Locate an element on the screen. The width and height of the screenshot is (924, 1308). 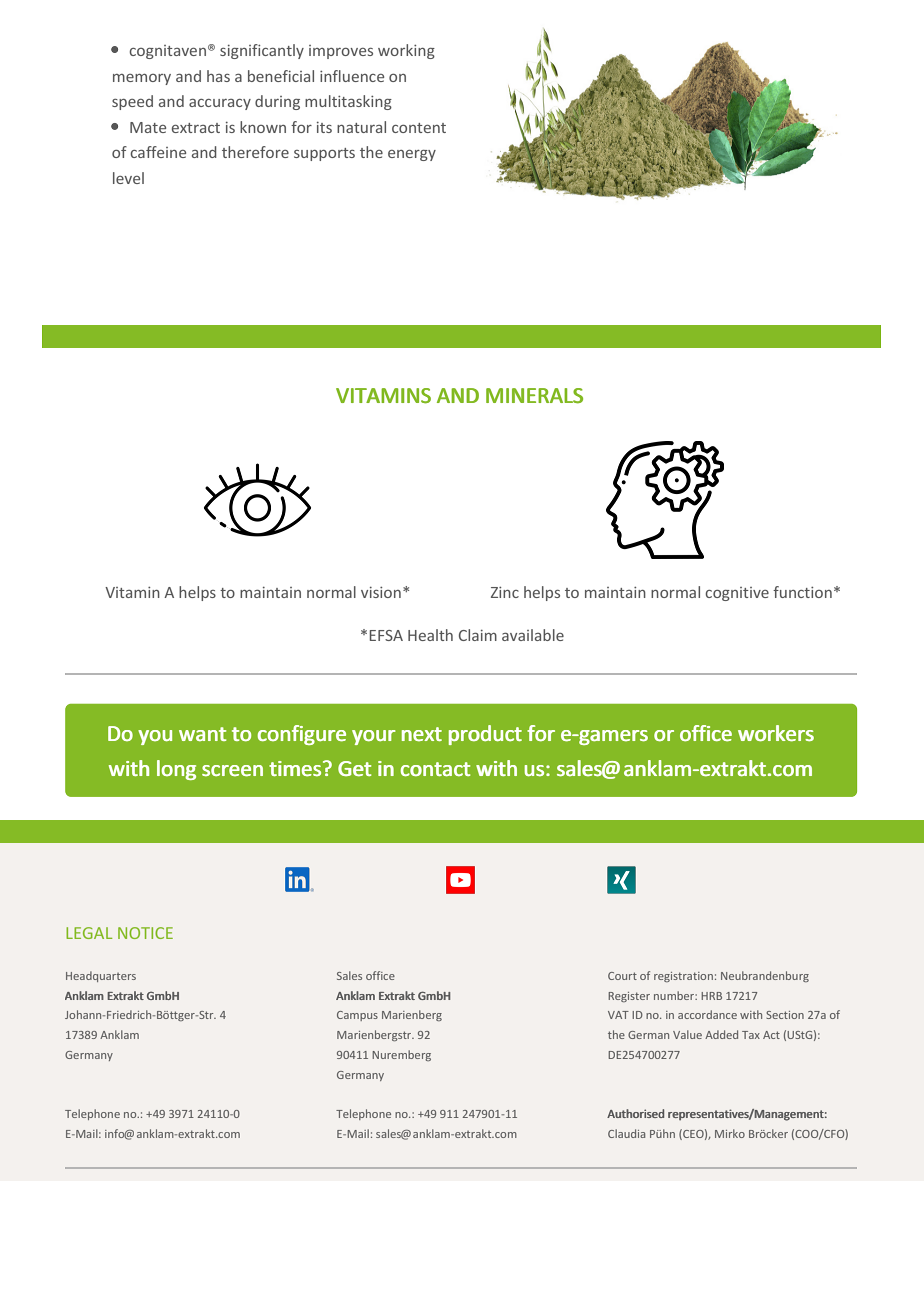
Headquarters is located at coordinates (101, 976).
